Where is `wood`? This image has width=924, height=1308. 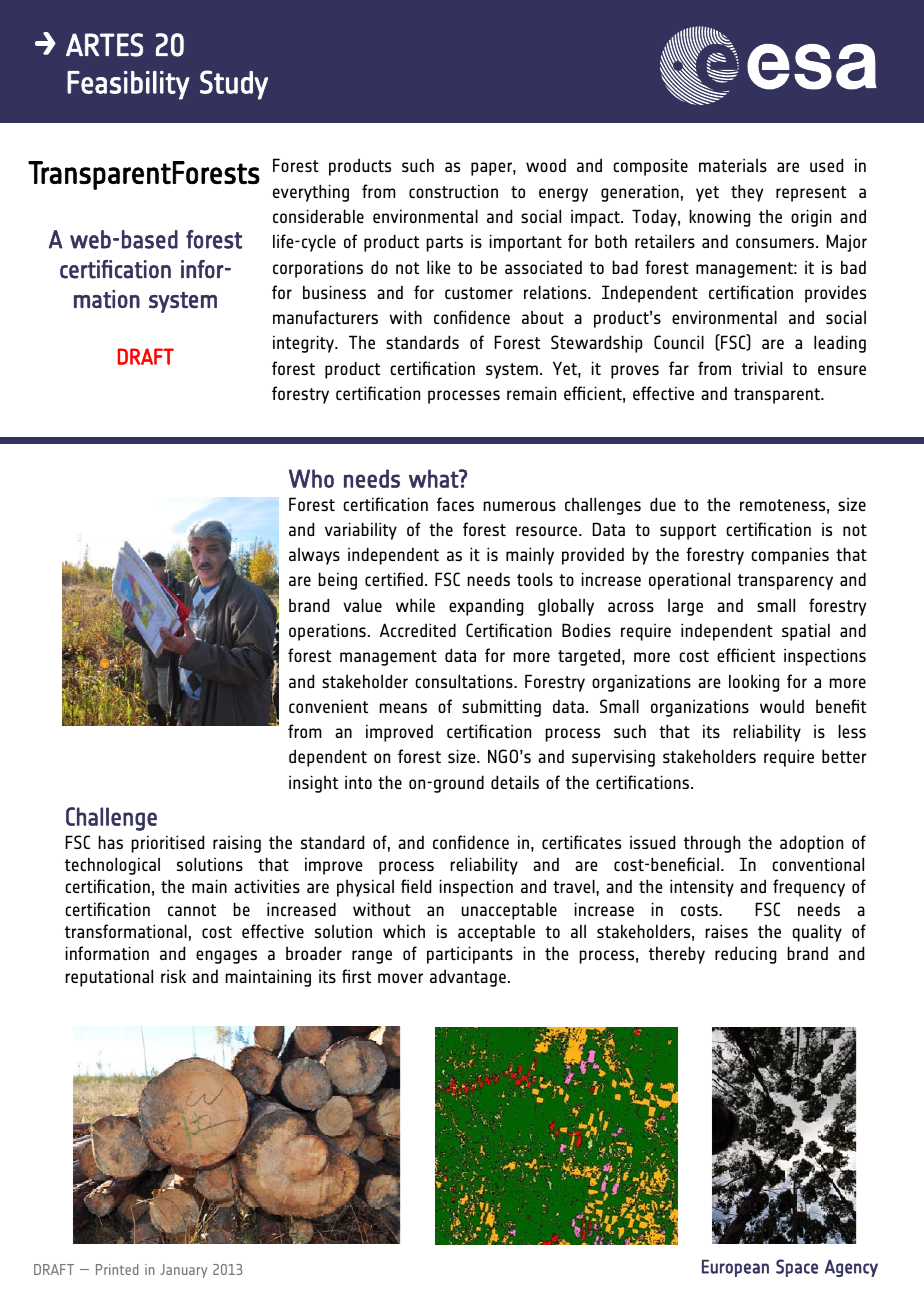 wood is located at coordinates (546, 165).
